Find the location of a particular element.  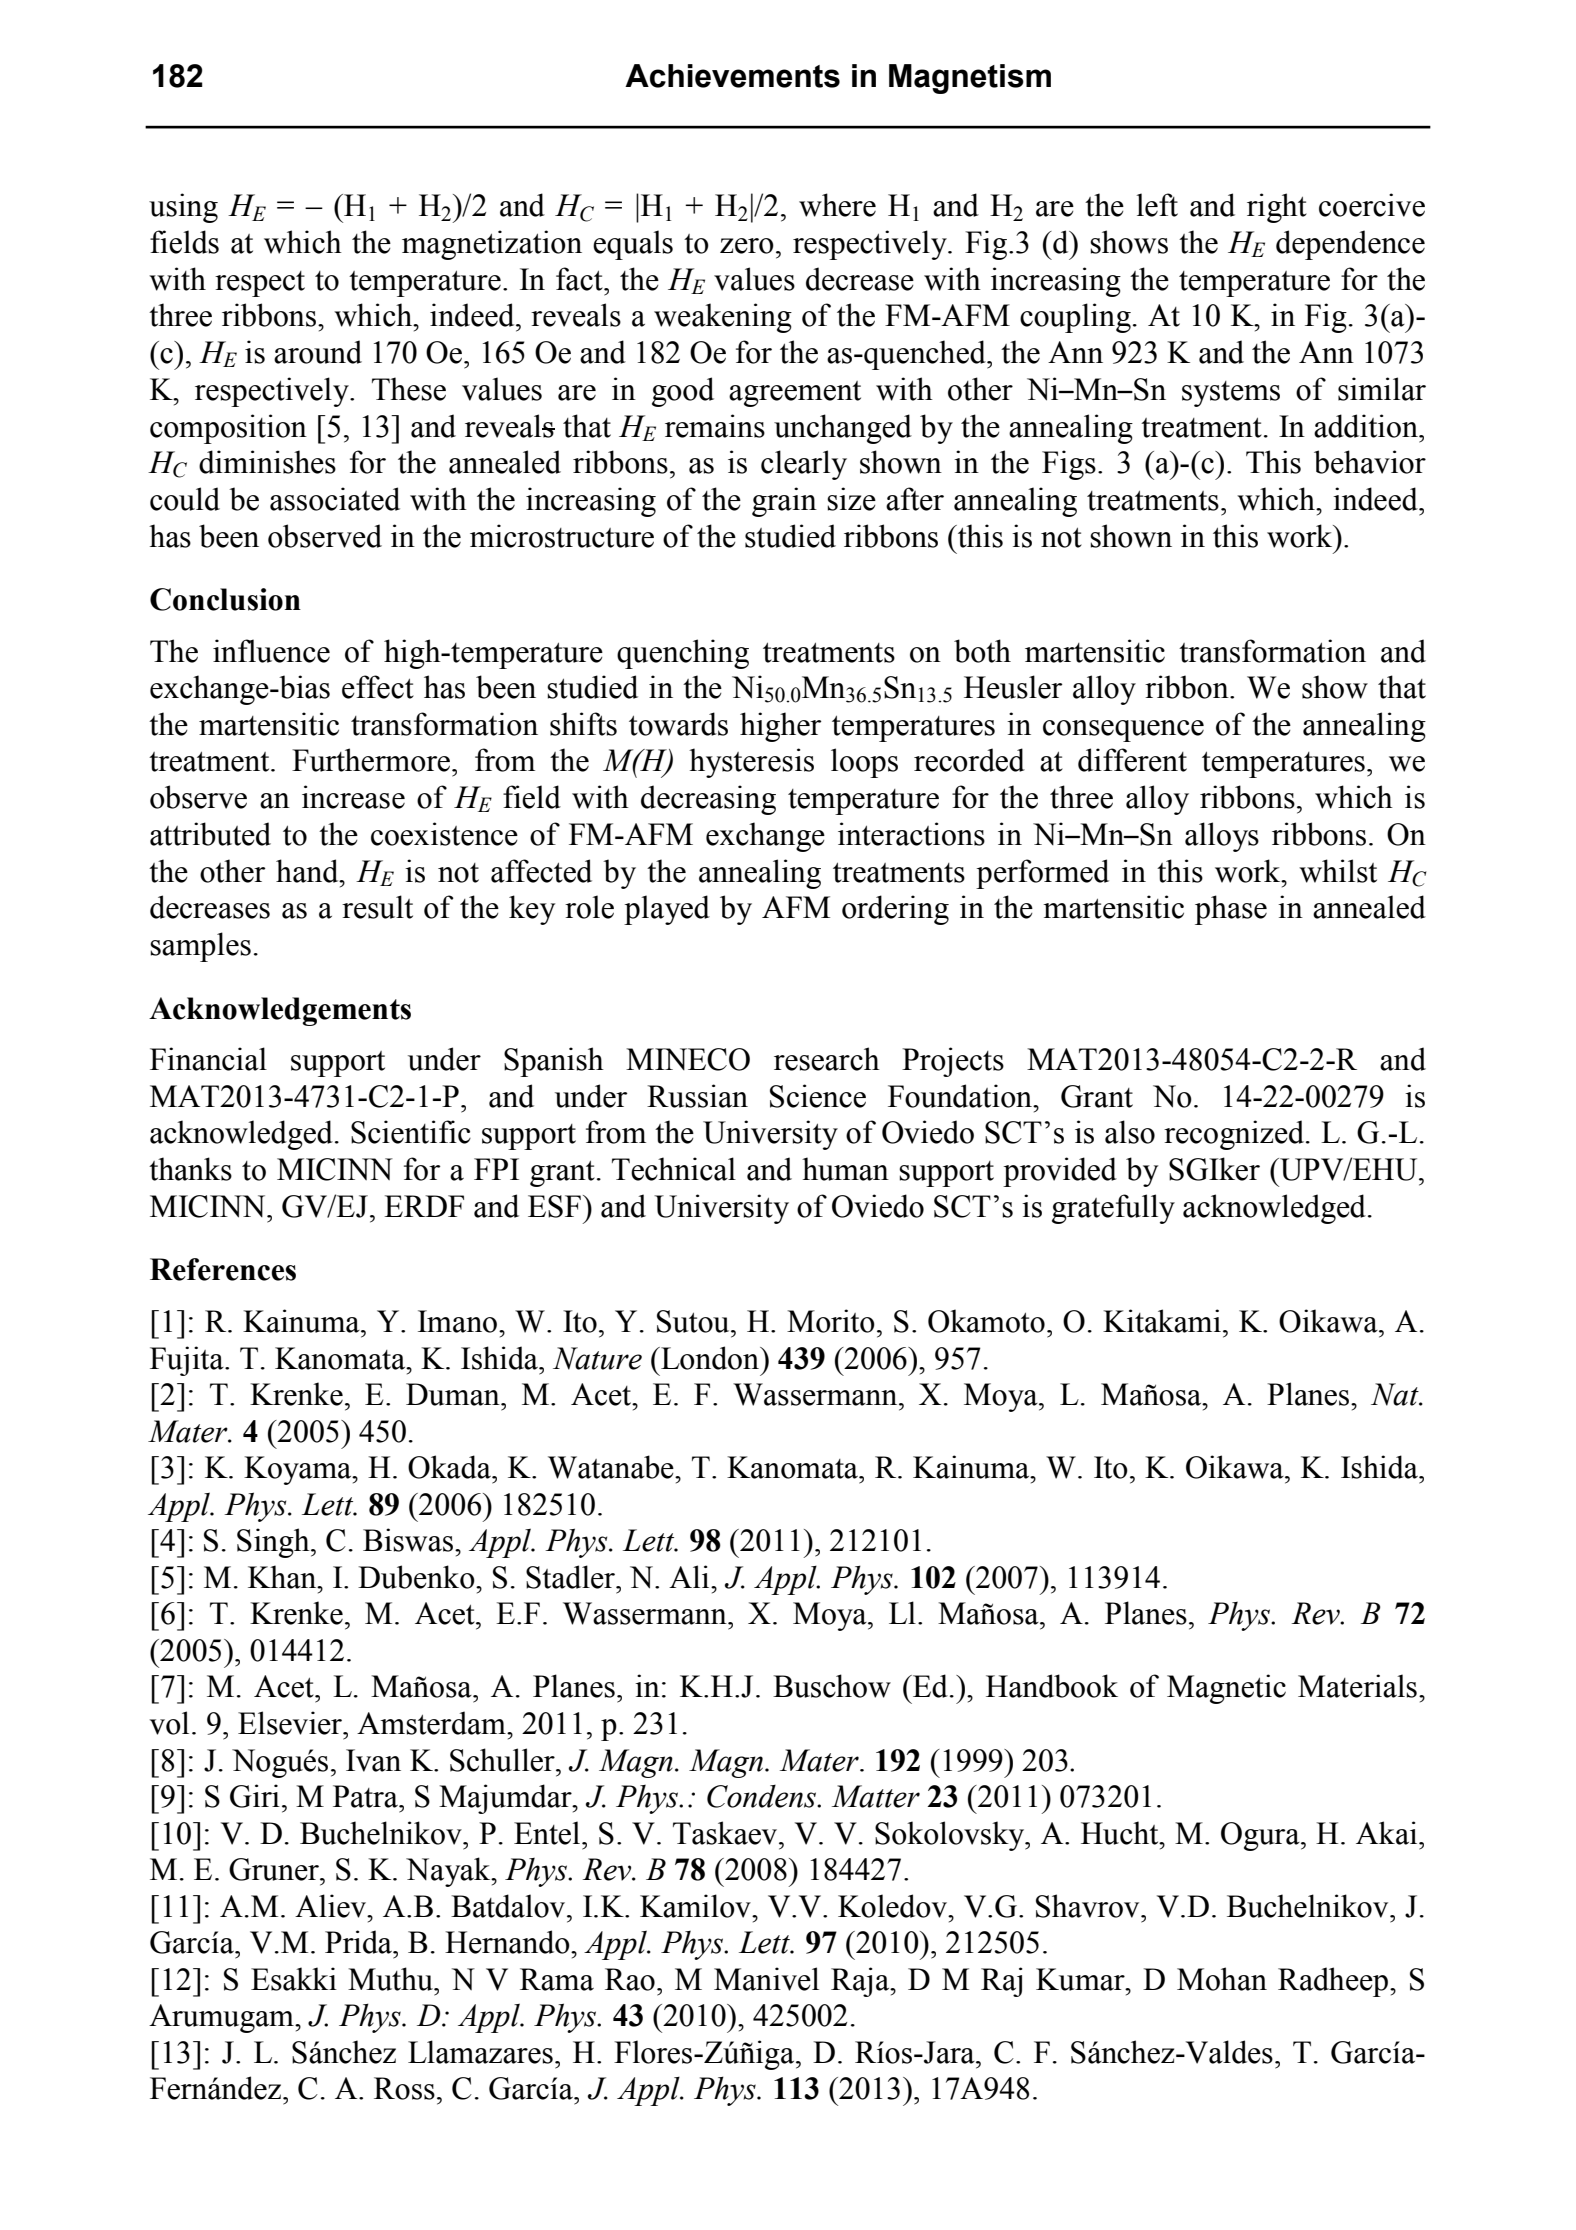

Science is located at coordinates (818, 1096).
